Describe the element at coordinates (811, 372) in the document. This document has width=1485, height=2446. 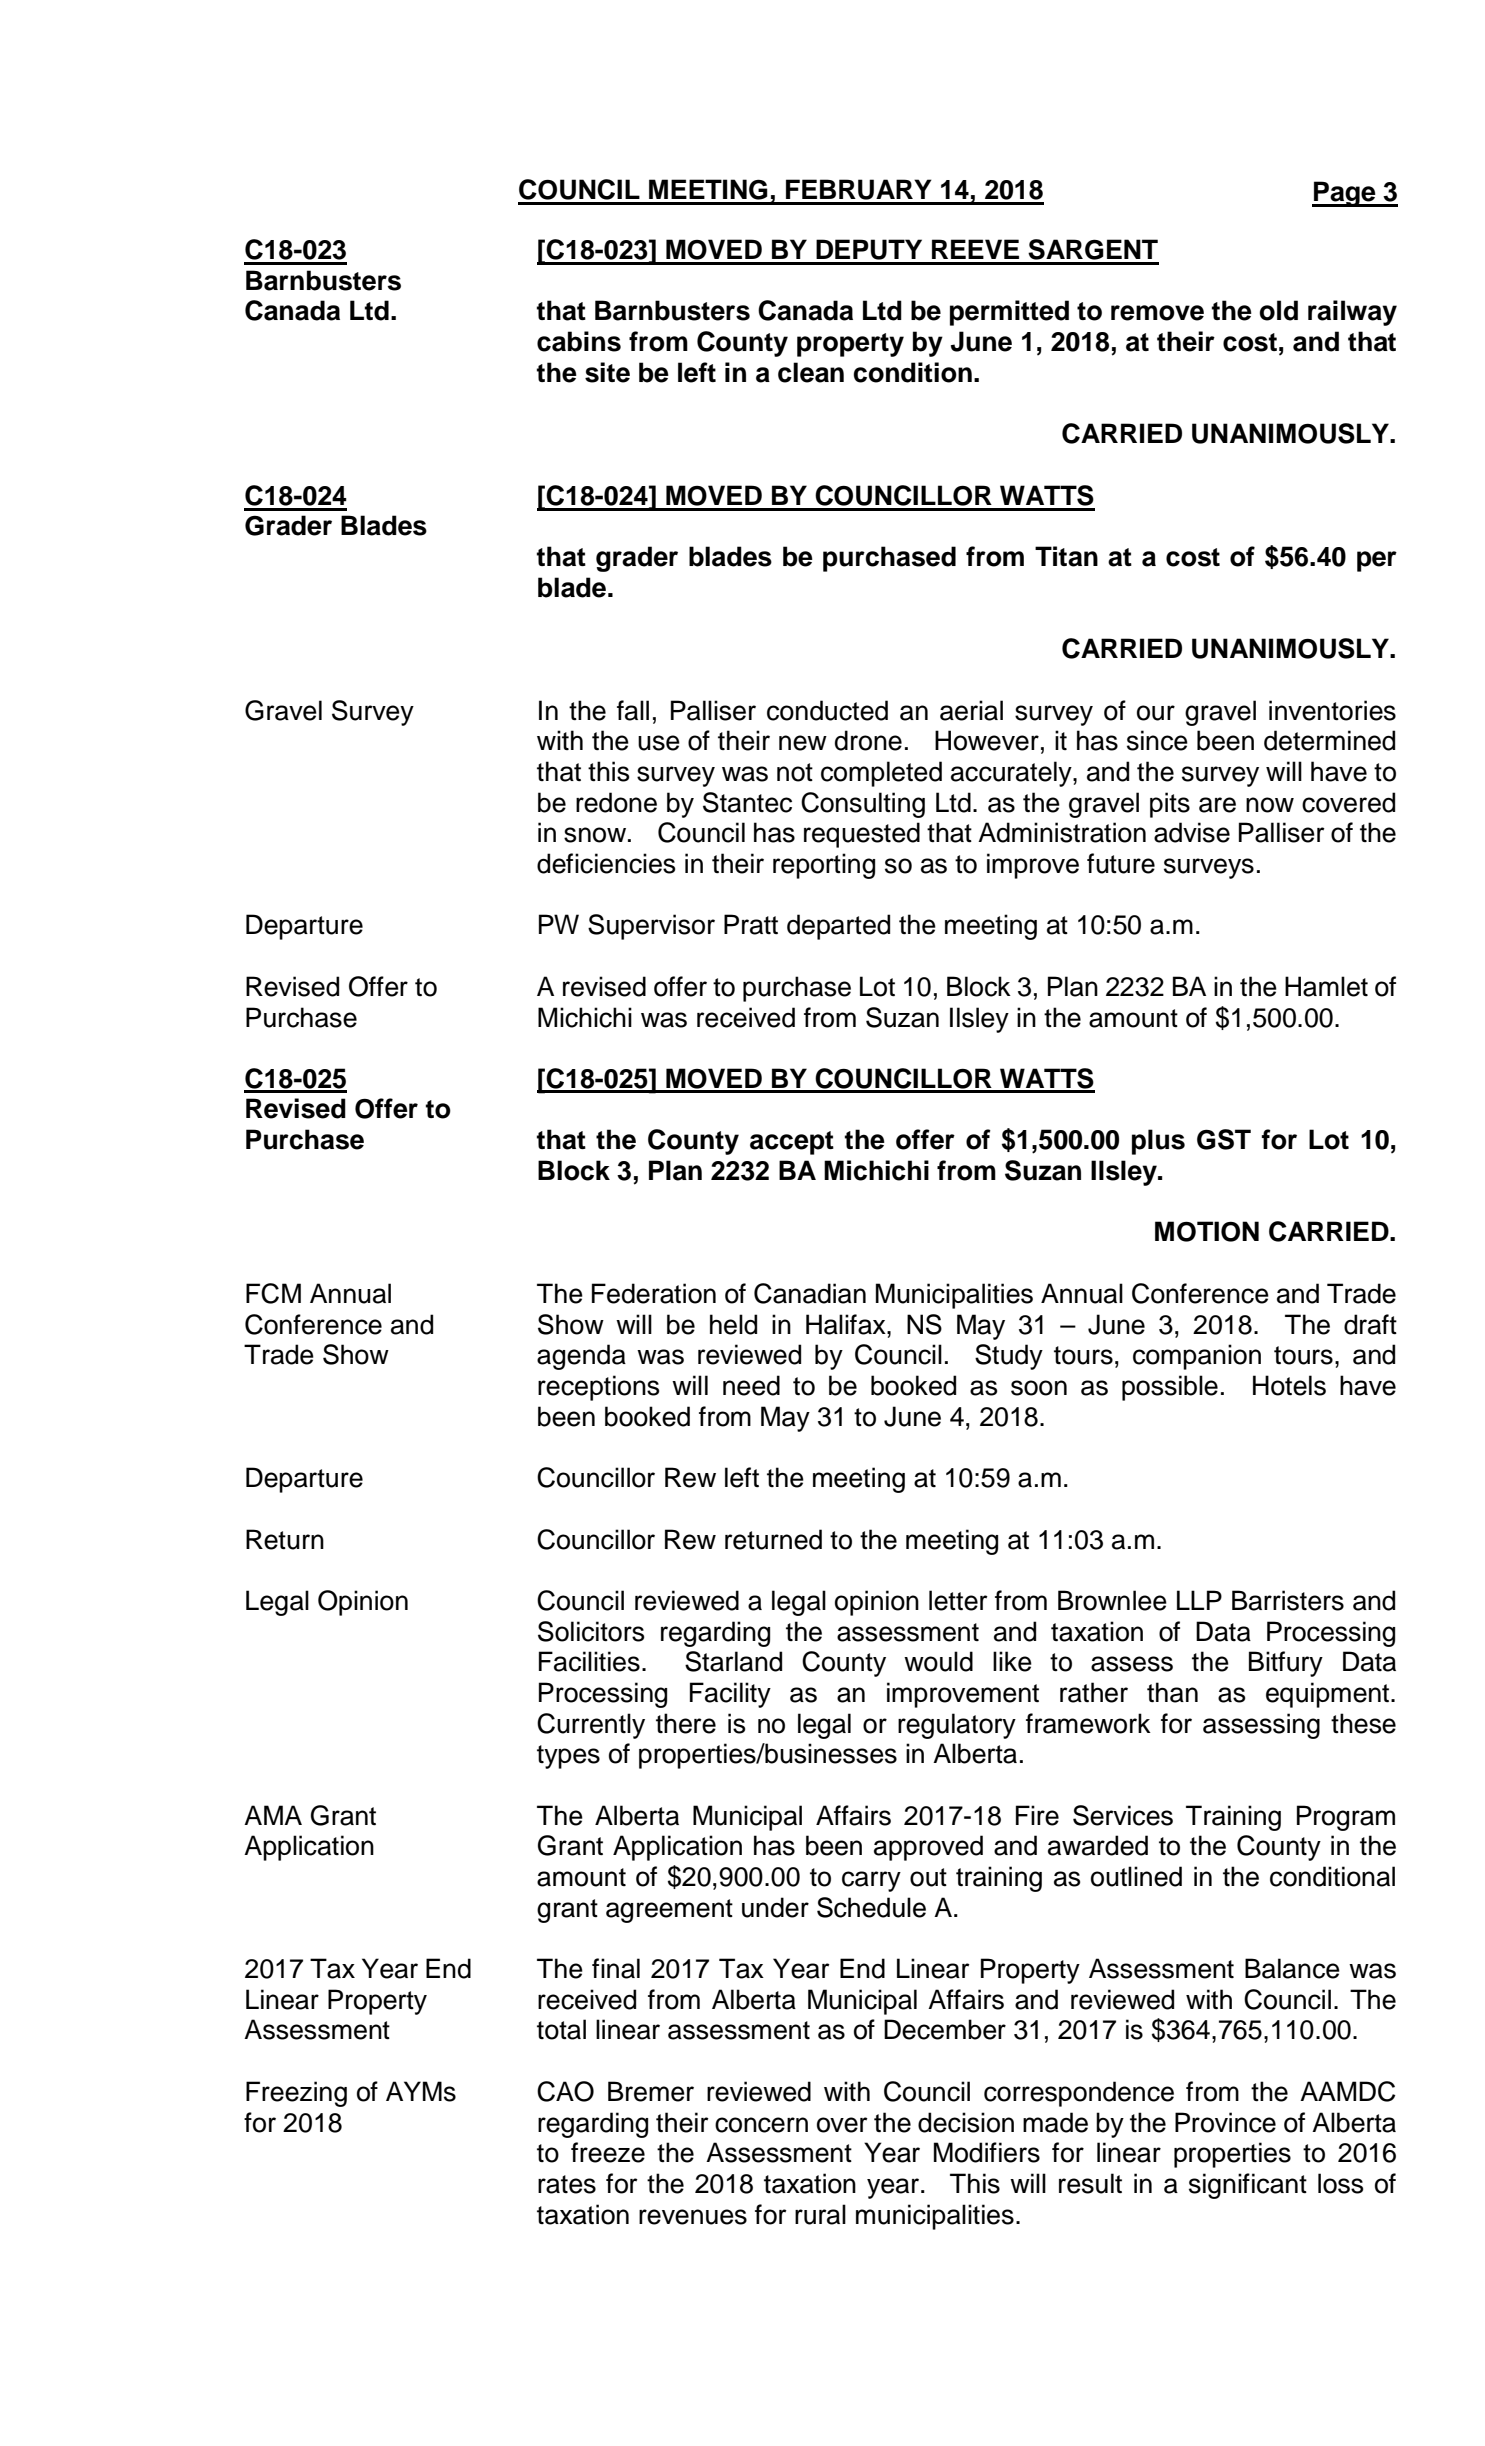
I see `clean` at that location.
